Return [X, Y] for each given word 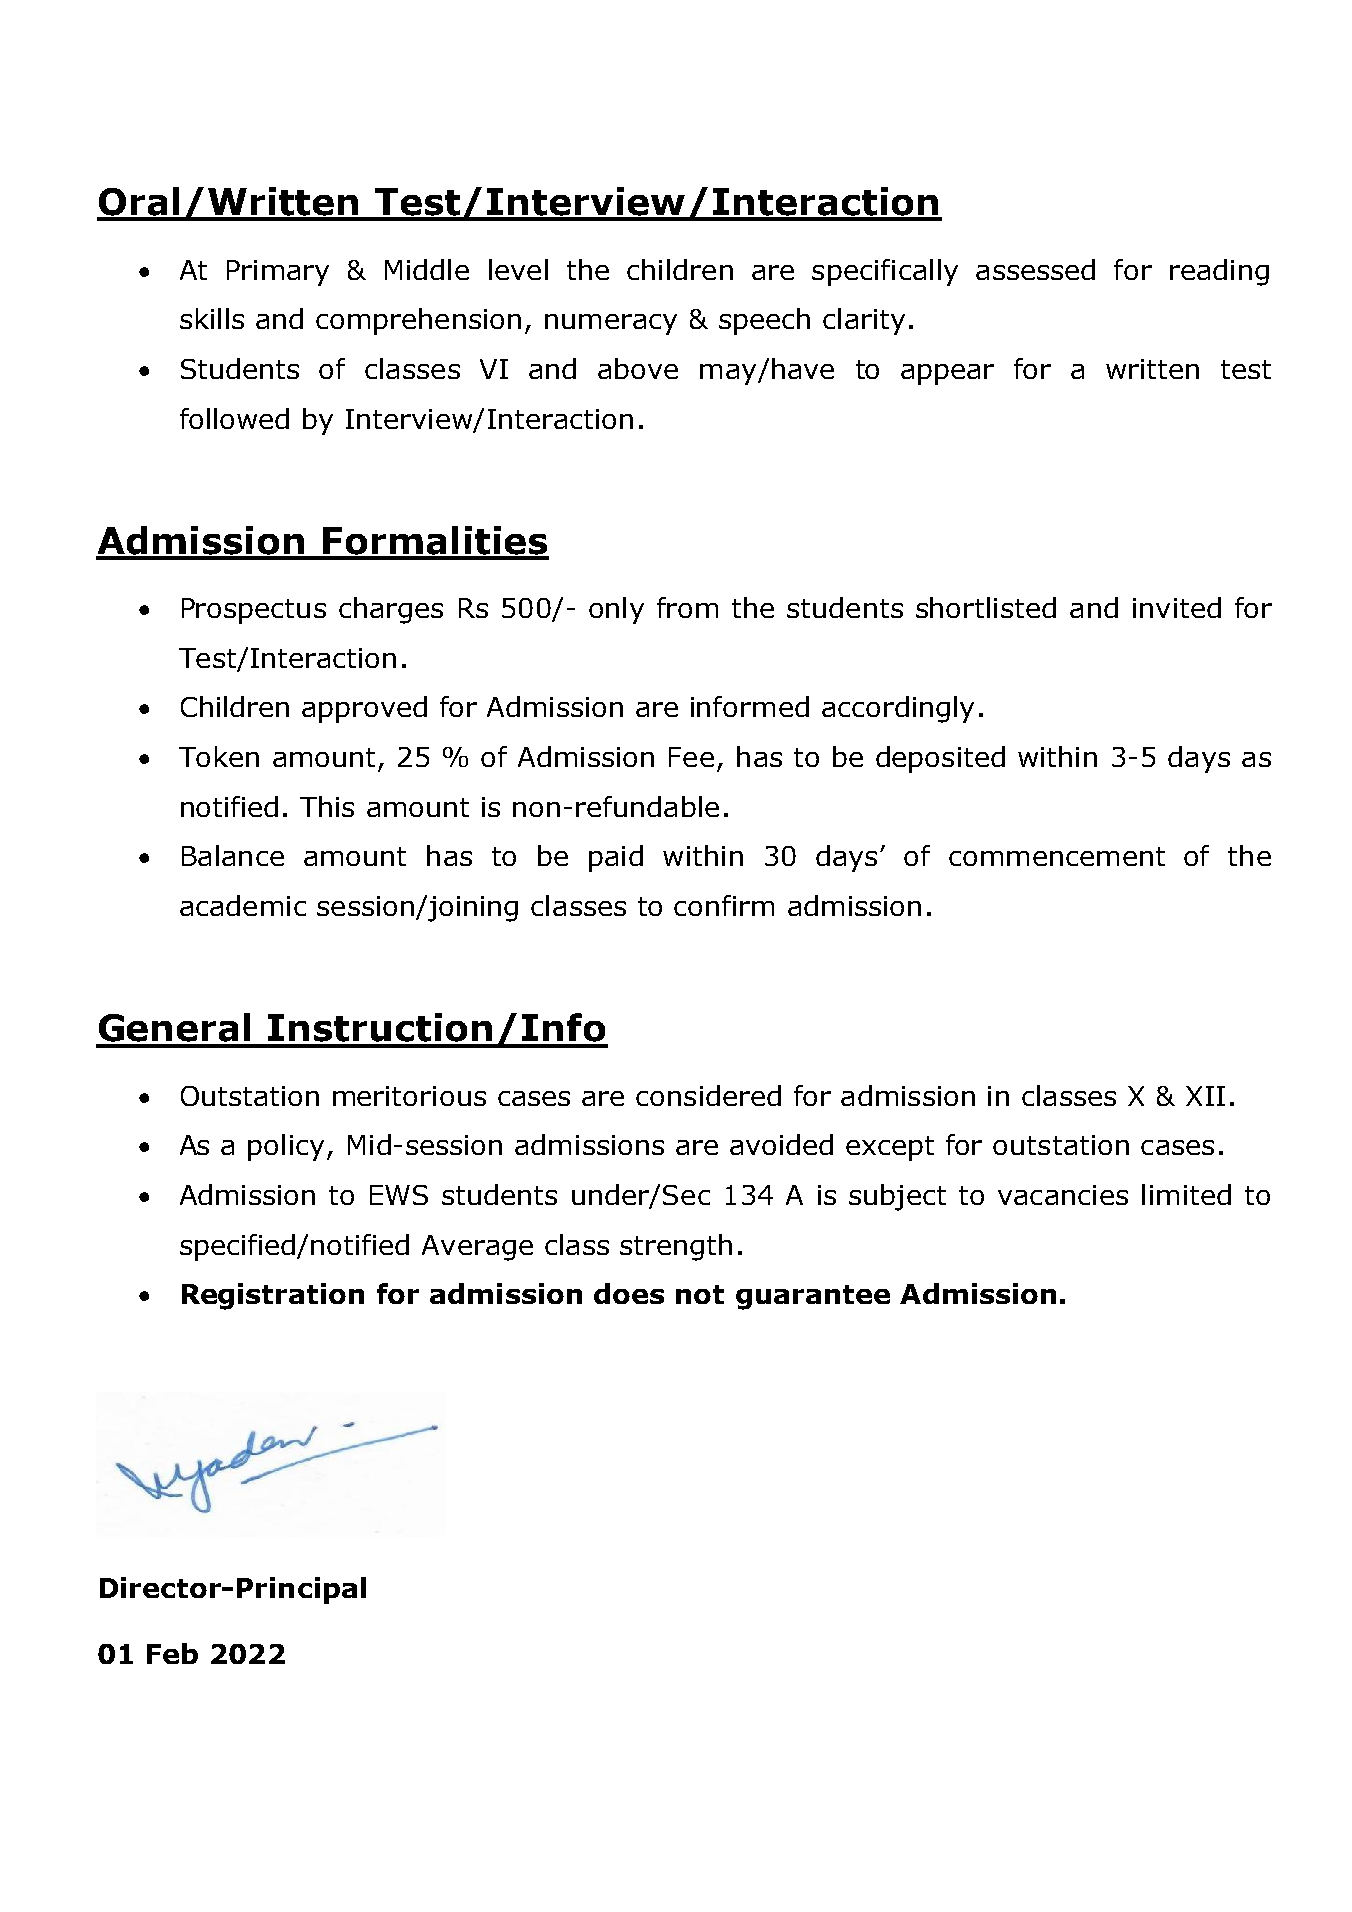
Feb [172, 1653]
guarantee [813, 1297]
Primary [278, 273]
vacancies [1063, 1195]
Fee [691, 757]
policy [286, 1147]
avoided [781, 1144]
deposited [940, 759]
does [629, 1293]
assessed [1035, 269]
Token [219, 756]
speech [764, 321]
